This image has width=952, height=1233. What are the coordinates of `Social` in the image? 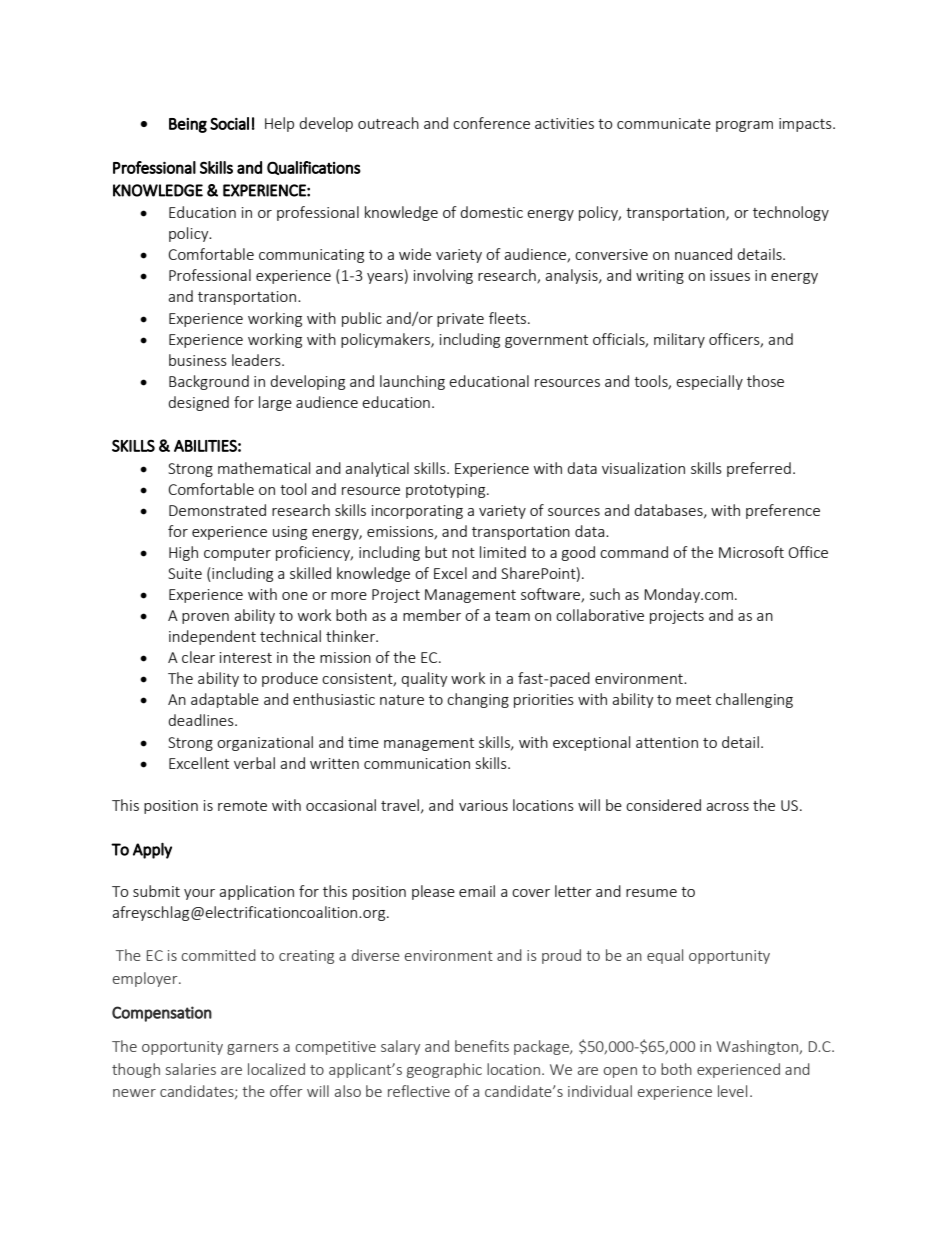 It's located at (229, 123).
